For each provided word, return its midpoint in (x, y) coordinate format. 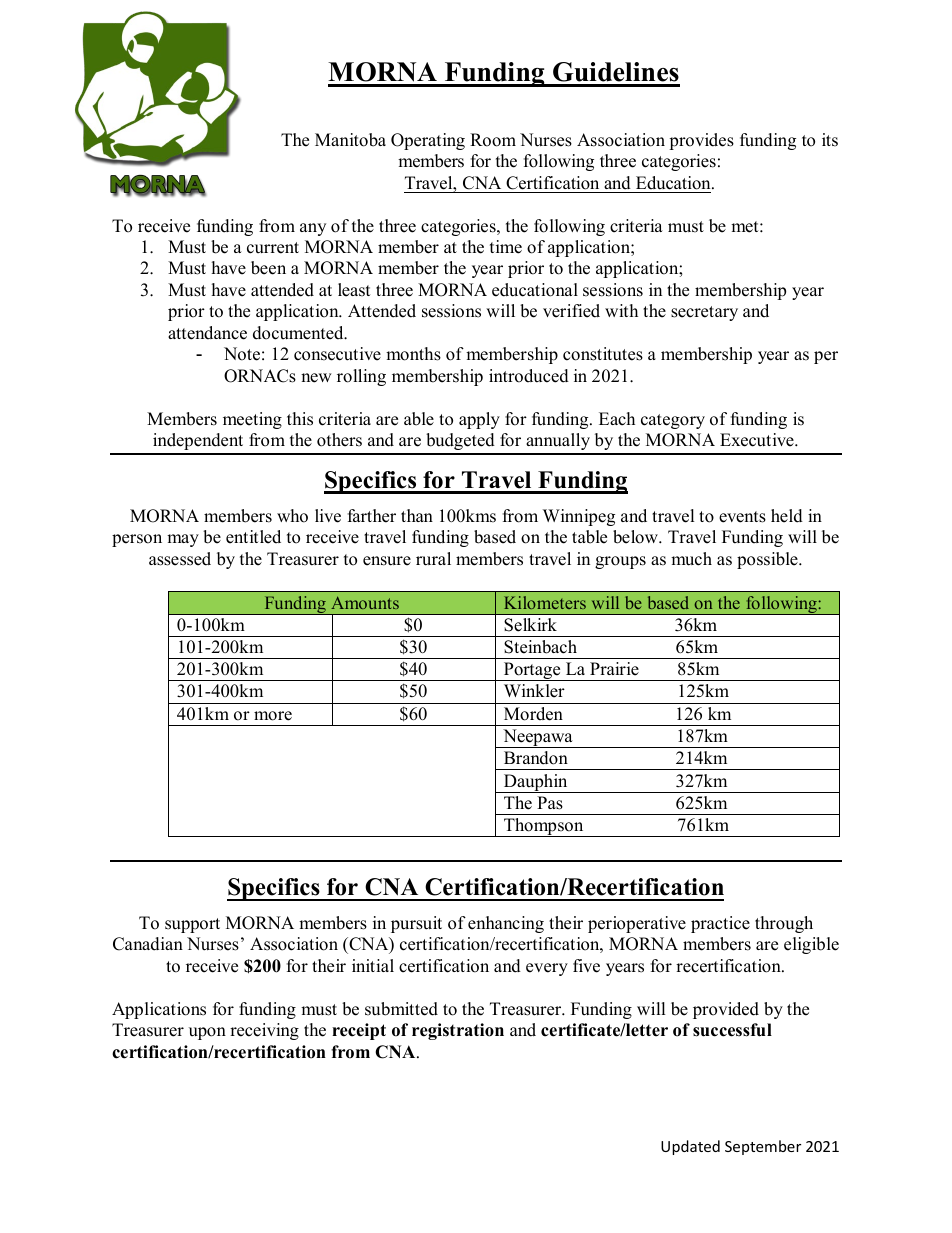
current (273, 248)
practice (720, 924)
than (417, 515)
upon (207, 1033)
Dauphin (535, 783)
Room (493, 140)
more (273, 716)
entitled (253, 537)
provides (701, 141)
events (742, 517)
